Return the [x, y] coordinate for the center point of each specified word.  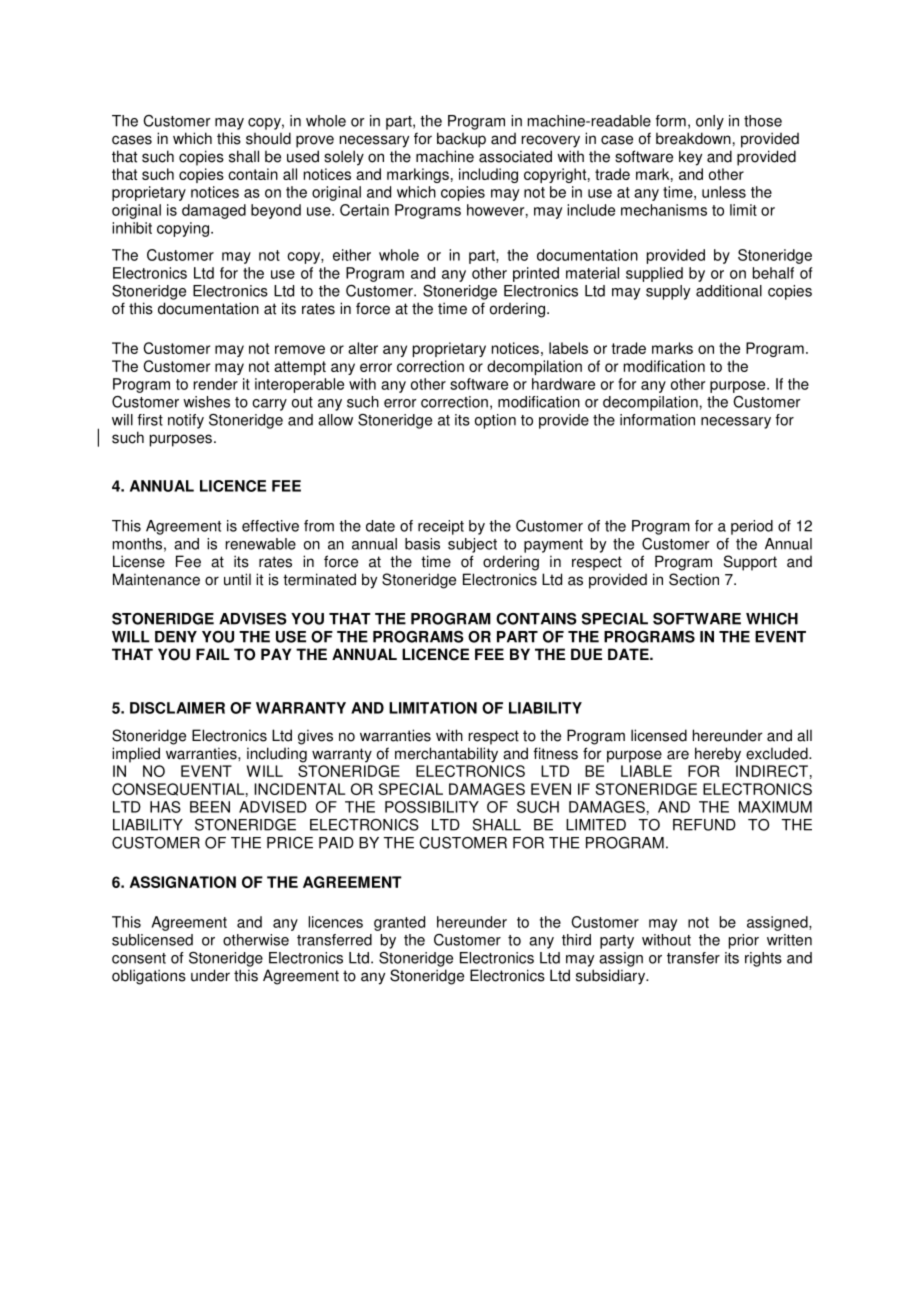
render [216, 384]
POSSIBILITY [432, 807]
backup [461, 140]
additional [729, 291]
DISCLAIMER [177, 708]
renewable [261, 544]
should [268, 138]
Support [750, 563]
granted [399, 923]
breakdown [693, 138]
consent [139, 958]
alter [363, 348]
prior [744, 941]
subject [472, 545]
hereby [718, 755]
